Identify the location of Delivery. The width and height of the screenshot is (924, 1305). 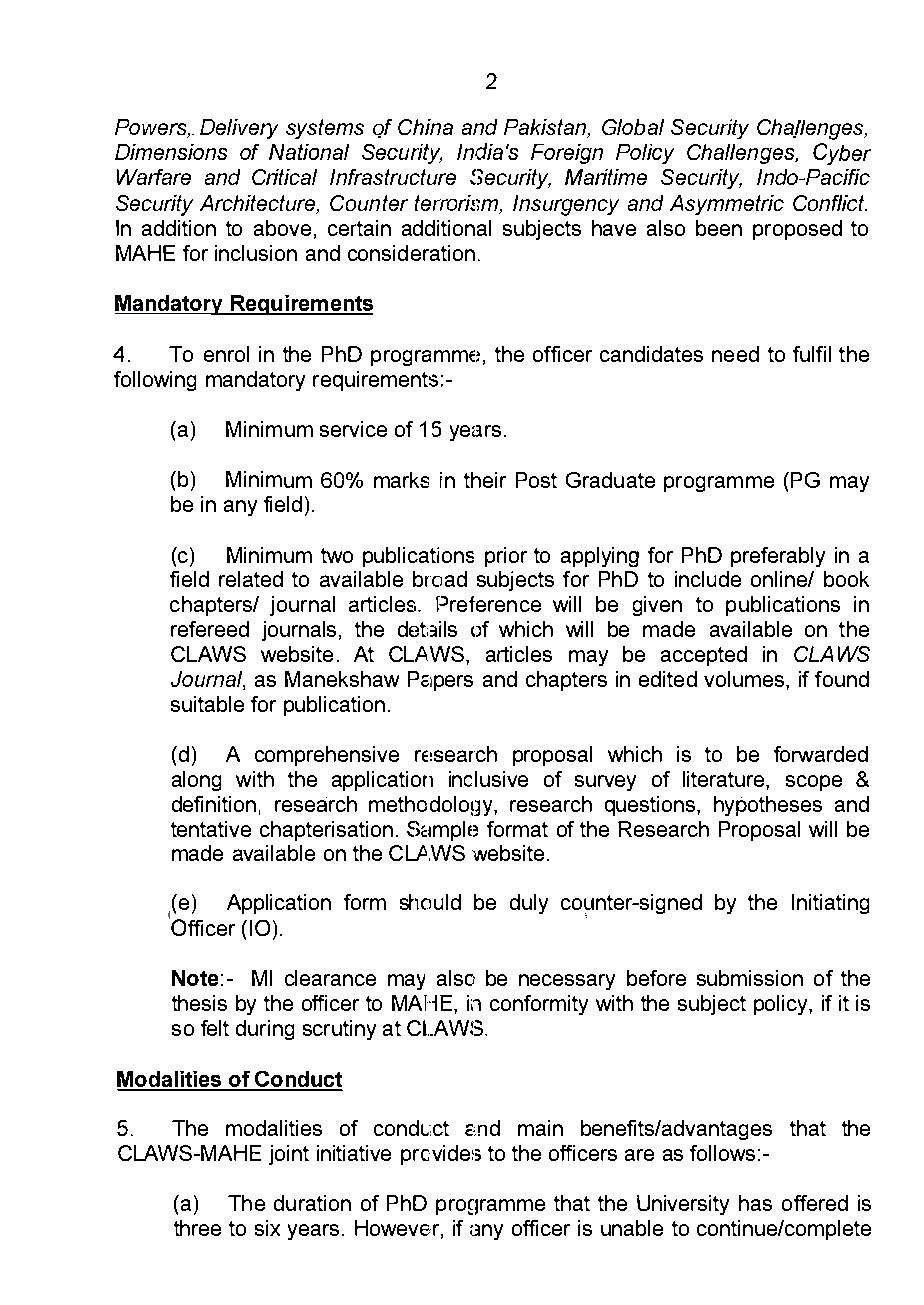
(239, 129).
